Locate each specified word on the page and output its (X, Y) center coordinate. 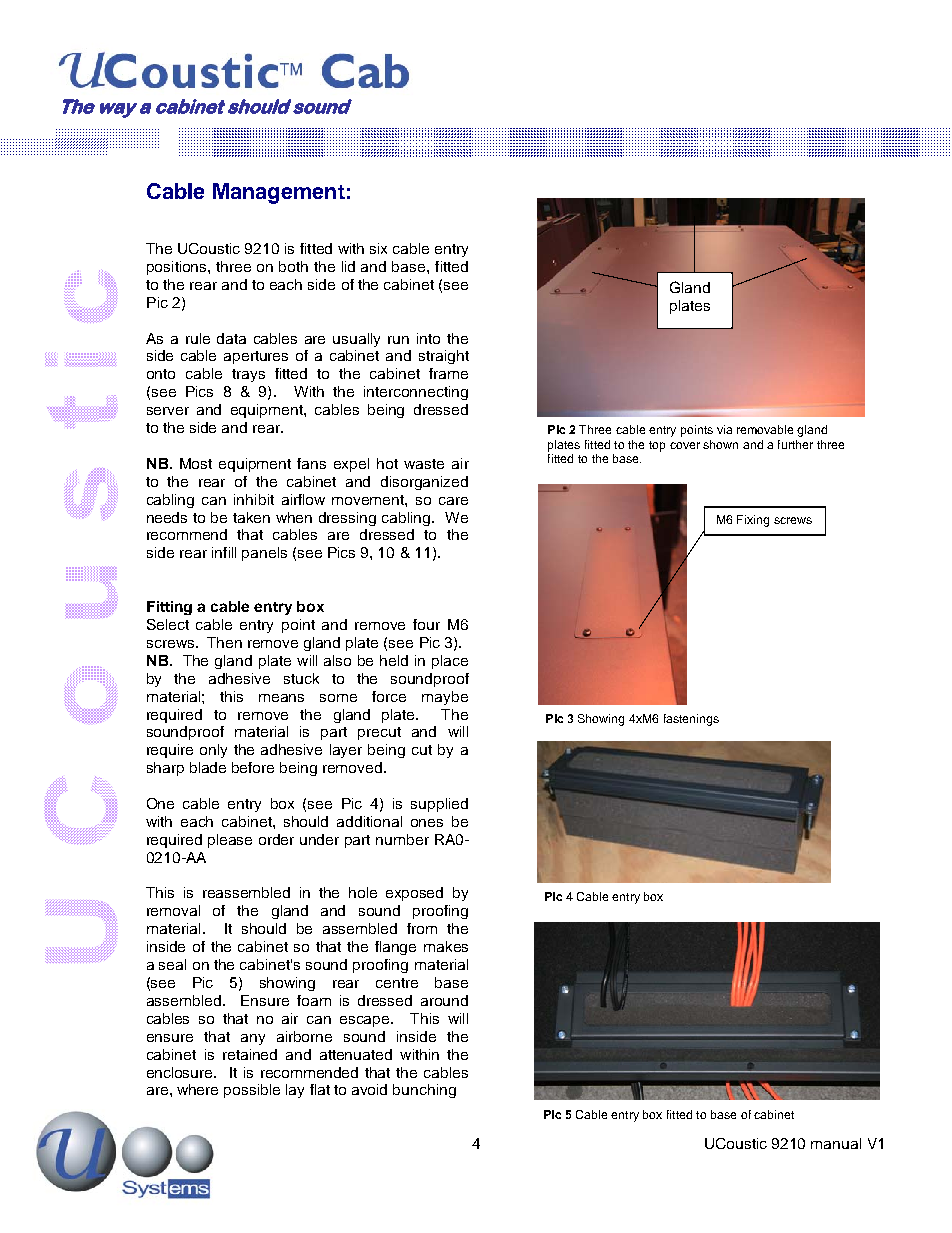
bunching (424, 1091)
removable (765, 429)
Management (279, 193)
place (450, 662)
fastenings (691, 720)
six (378, 248)
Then (224, 642)
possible (252, 1091)
